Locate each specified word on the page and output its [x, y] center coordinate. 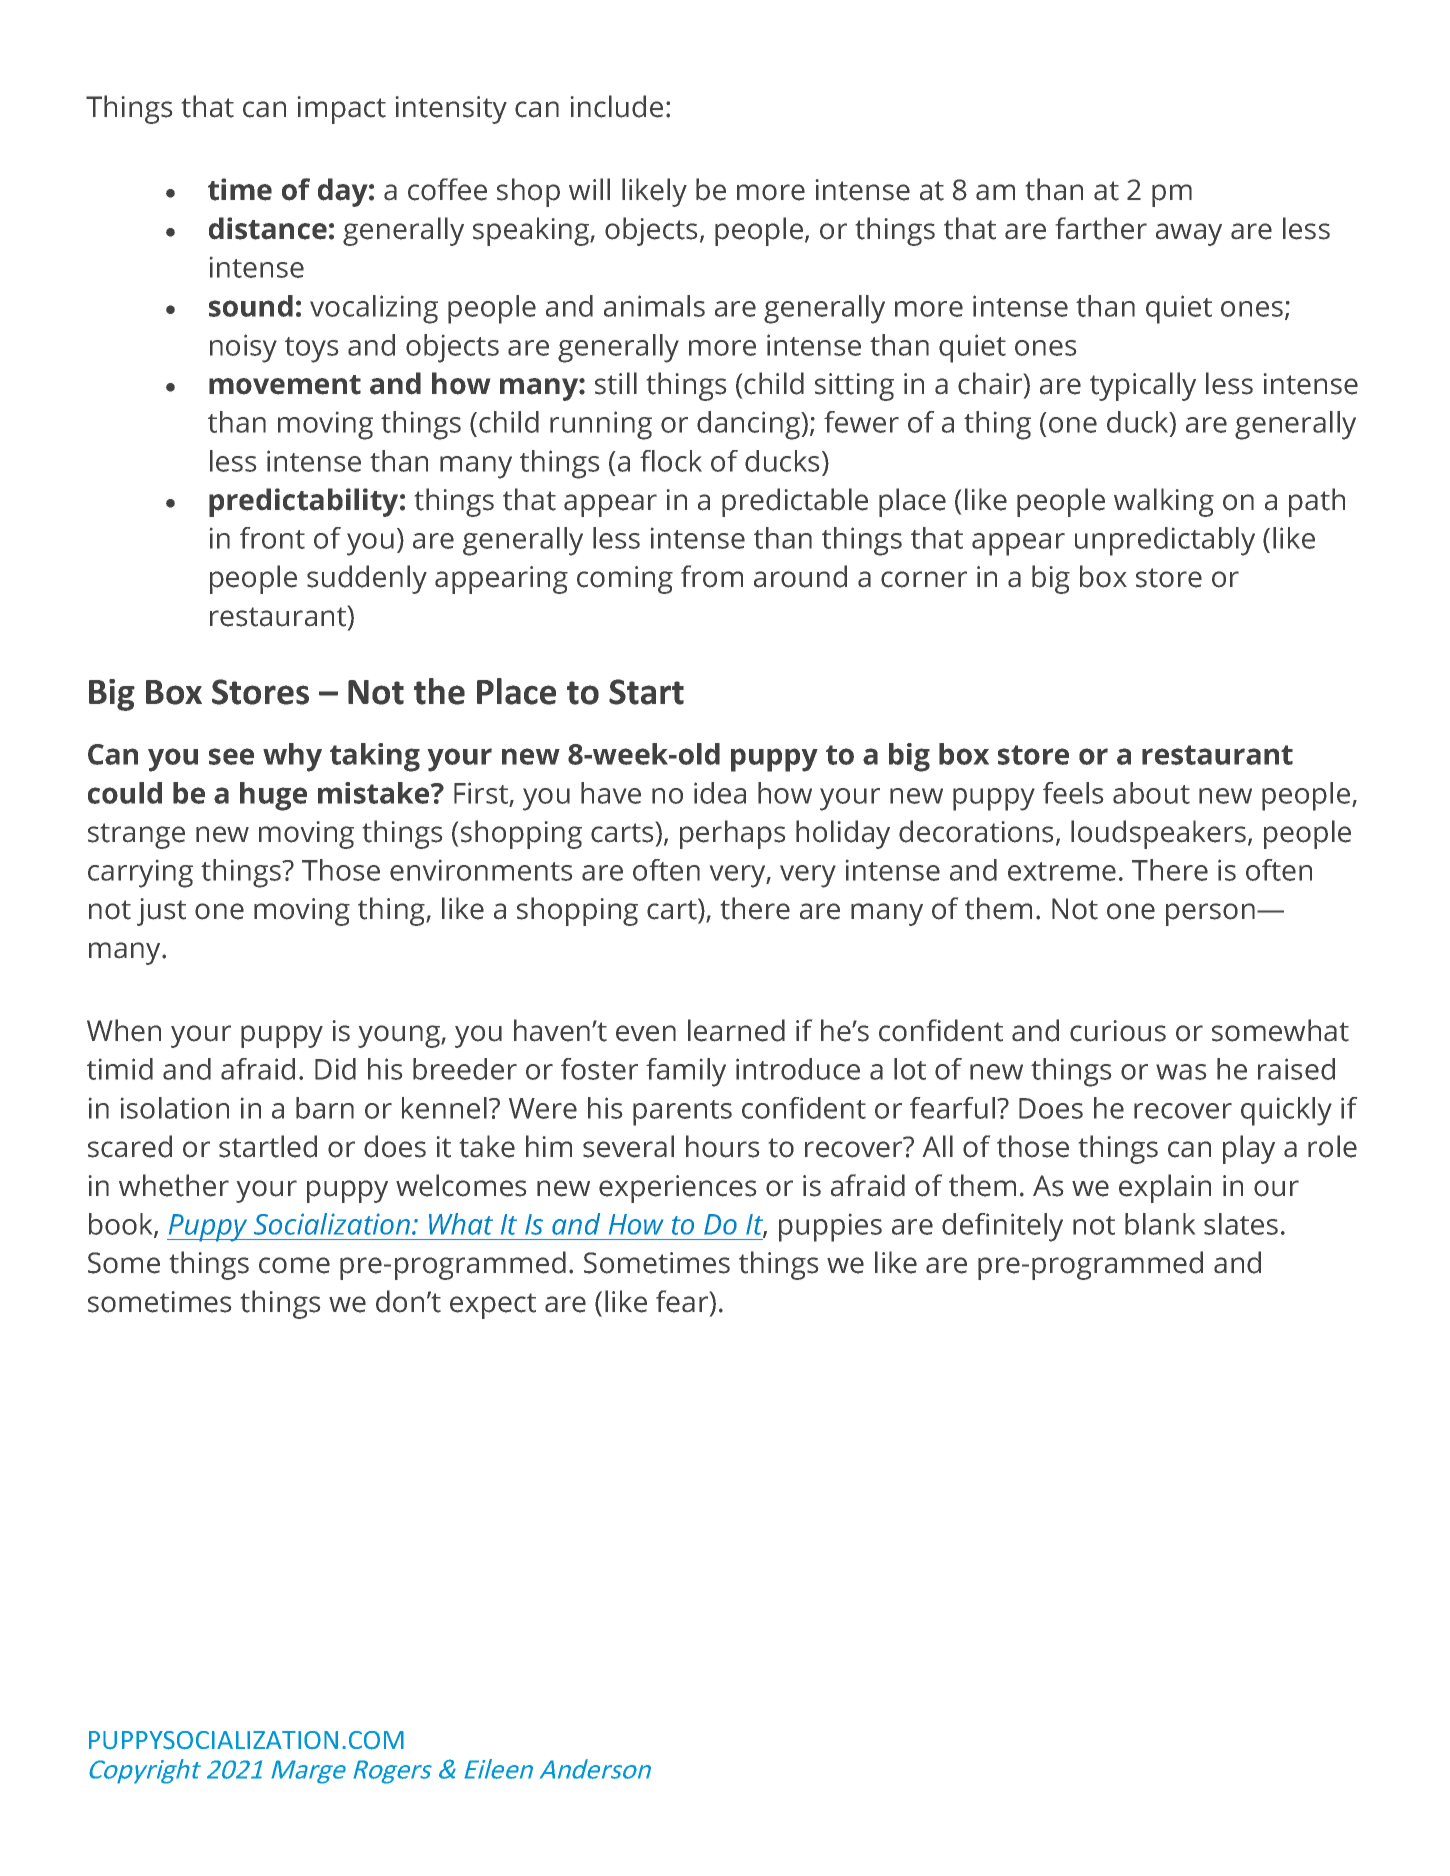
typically [1143, 386]
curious [1118, 1031]
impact [342, 110]
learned [736, 1030]
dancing [749, 425]
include [617, 106]
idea [720, 793]
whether [174, 1185]
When [124, 1030]
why [292, 757]
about [1151, 793]
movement [285, 385]
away [1189, 234]
